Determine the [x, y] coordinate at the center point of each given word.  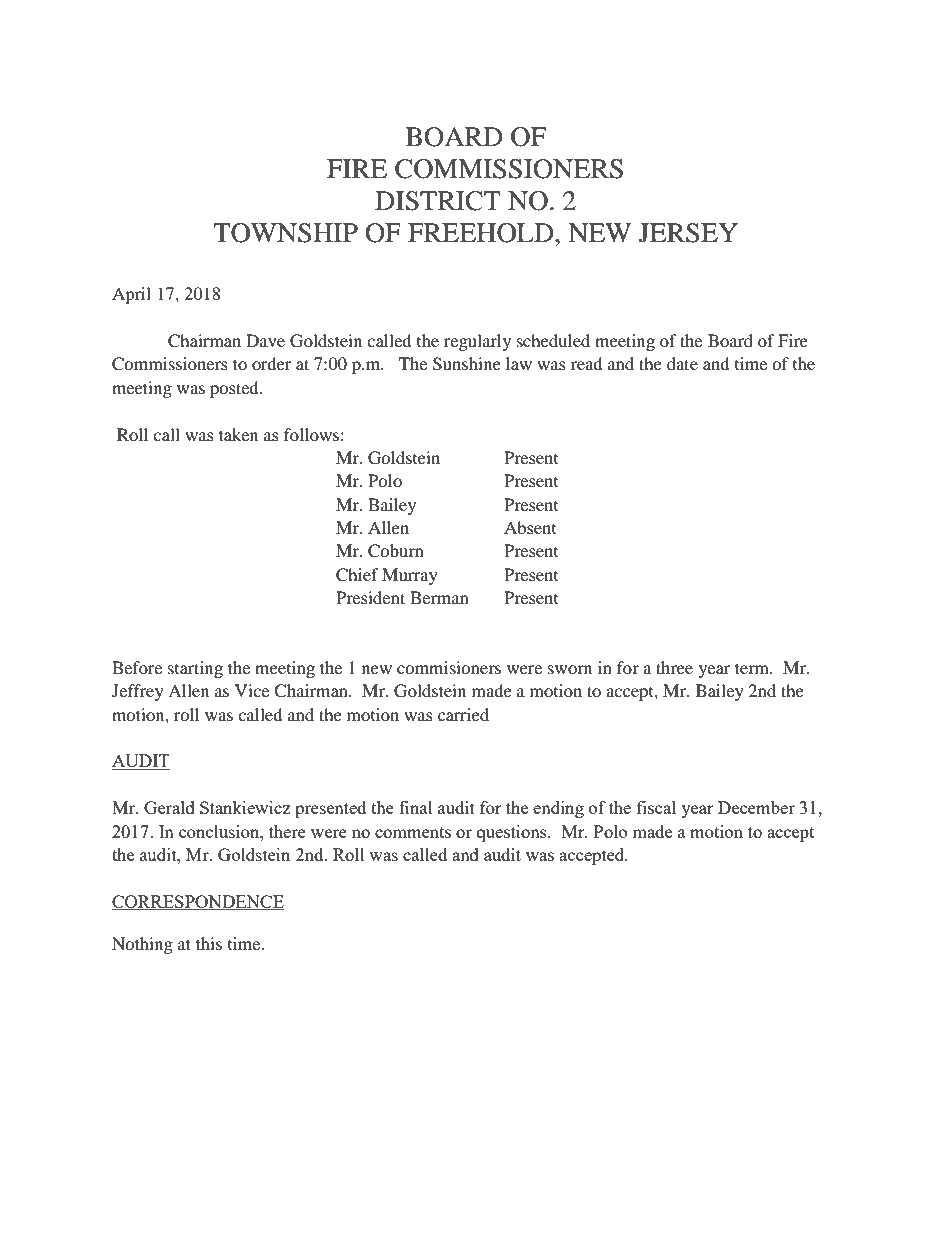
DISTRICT [438, 201]
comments [413, 832]
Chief [357, 575]
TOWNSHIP [285, 233]
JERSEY [688, 233]
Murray [410, 576]
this [209, 943]
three [674, 667]
